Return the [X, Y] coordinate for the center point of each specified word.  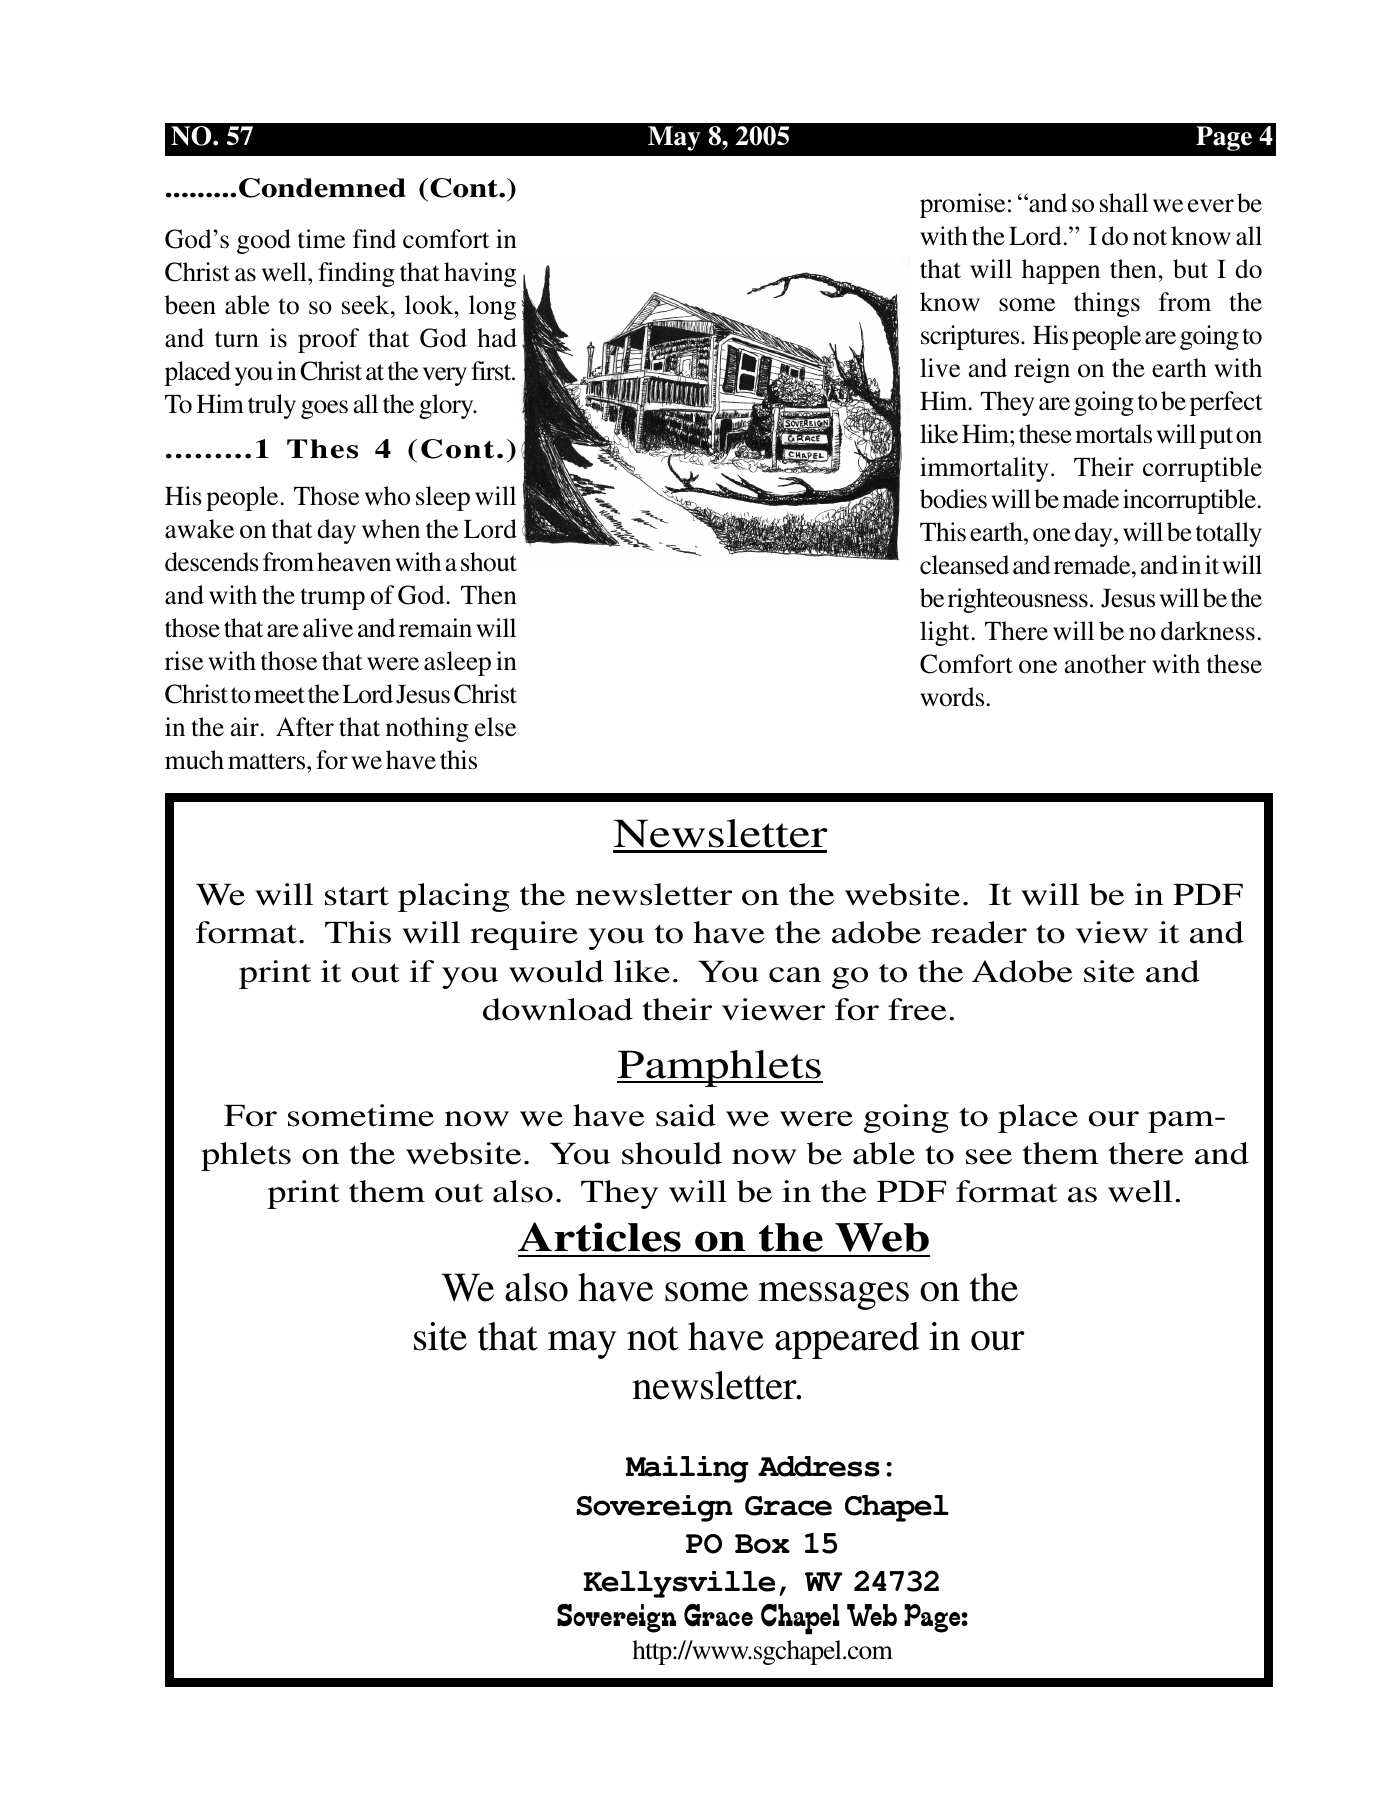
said [686, 1115]
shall [1124, 203]
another [1105, 664]
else [495, 727]
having [480, 274]
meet [279, 695]
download [558, 1009]
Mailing [687, 1469]
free [917, 1009]
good [264, 241]
